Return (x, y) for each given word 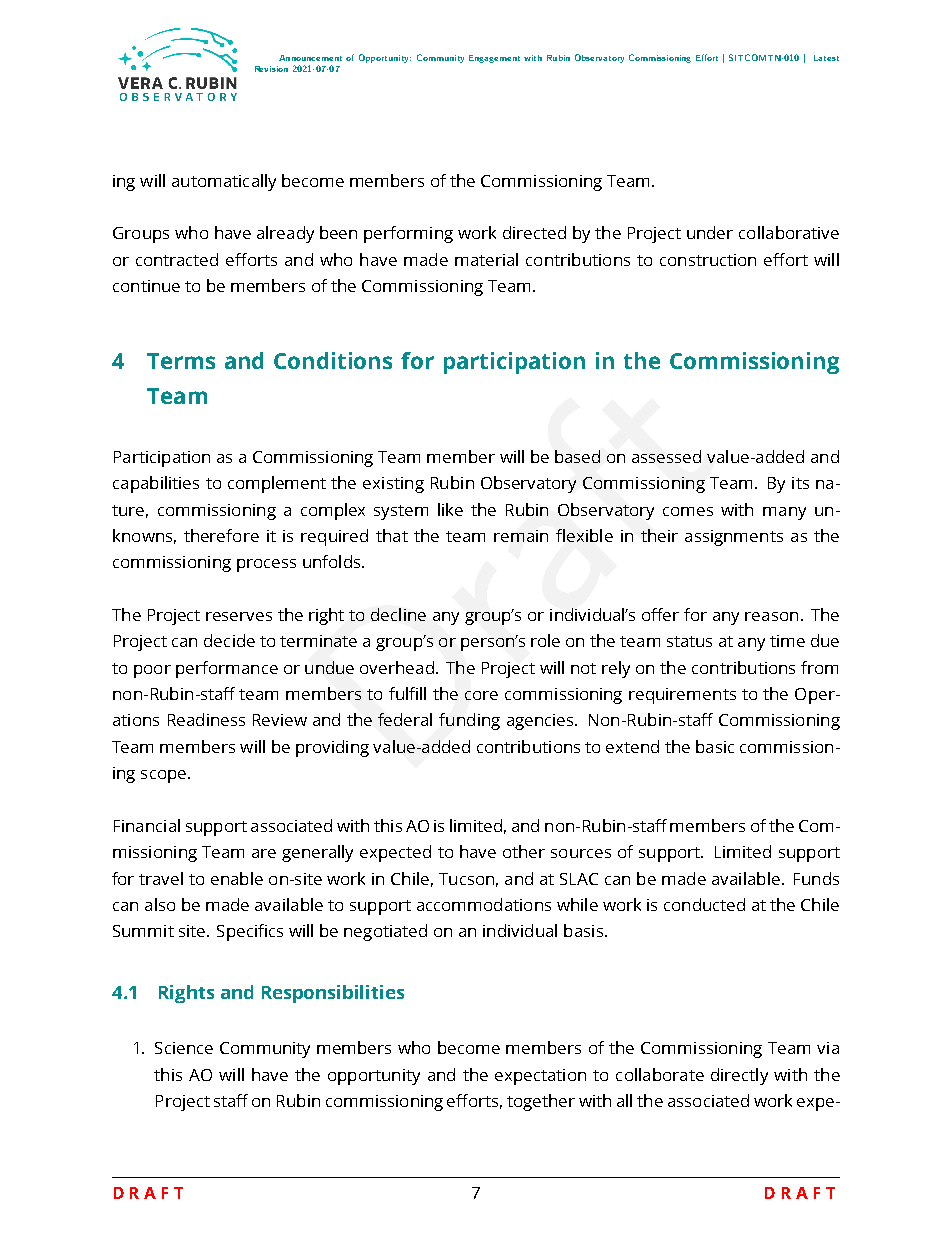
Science (184, 1048)
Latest (826, 58)
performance (227, 669)
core (481, 695)
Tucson (466, 879)
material (486, 259)
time (787, 641)
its (800, 483)
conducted (704, 904)
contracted (177, 259)
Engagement (494, 59)
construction (708, 260)
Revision (271, 69)
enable (237, 878)
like (450, 509)
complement (277, 484)
